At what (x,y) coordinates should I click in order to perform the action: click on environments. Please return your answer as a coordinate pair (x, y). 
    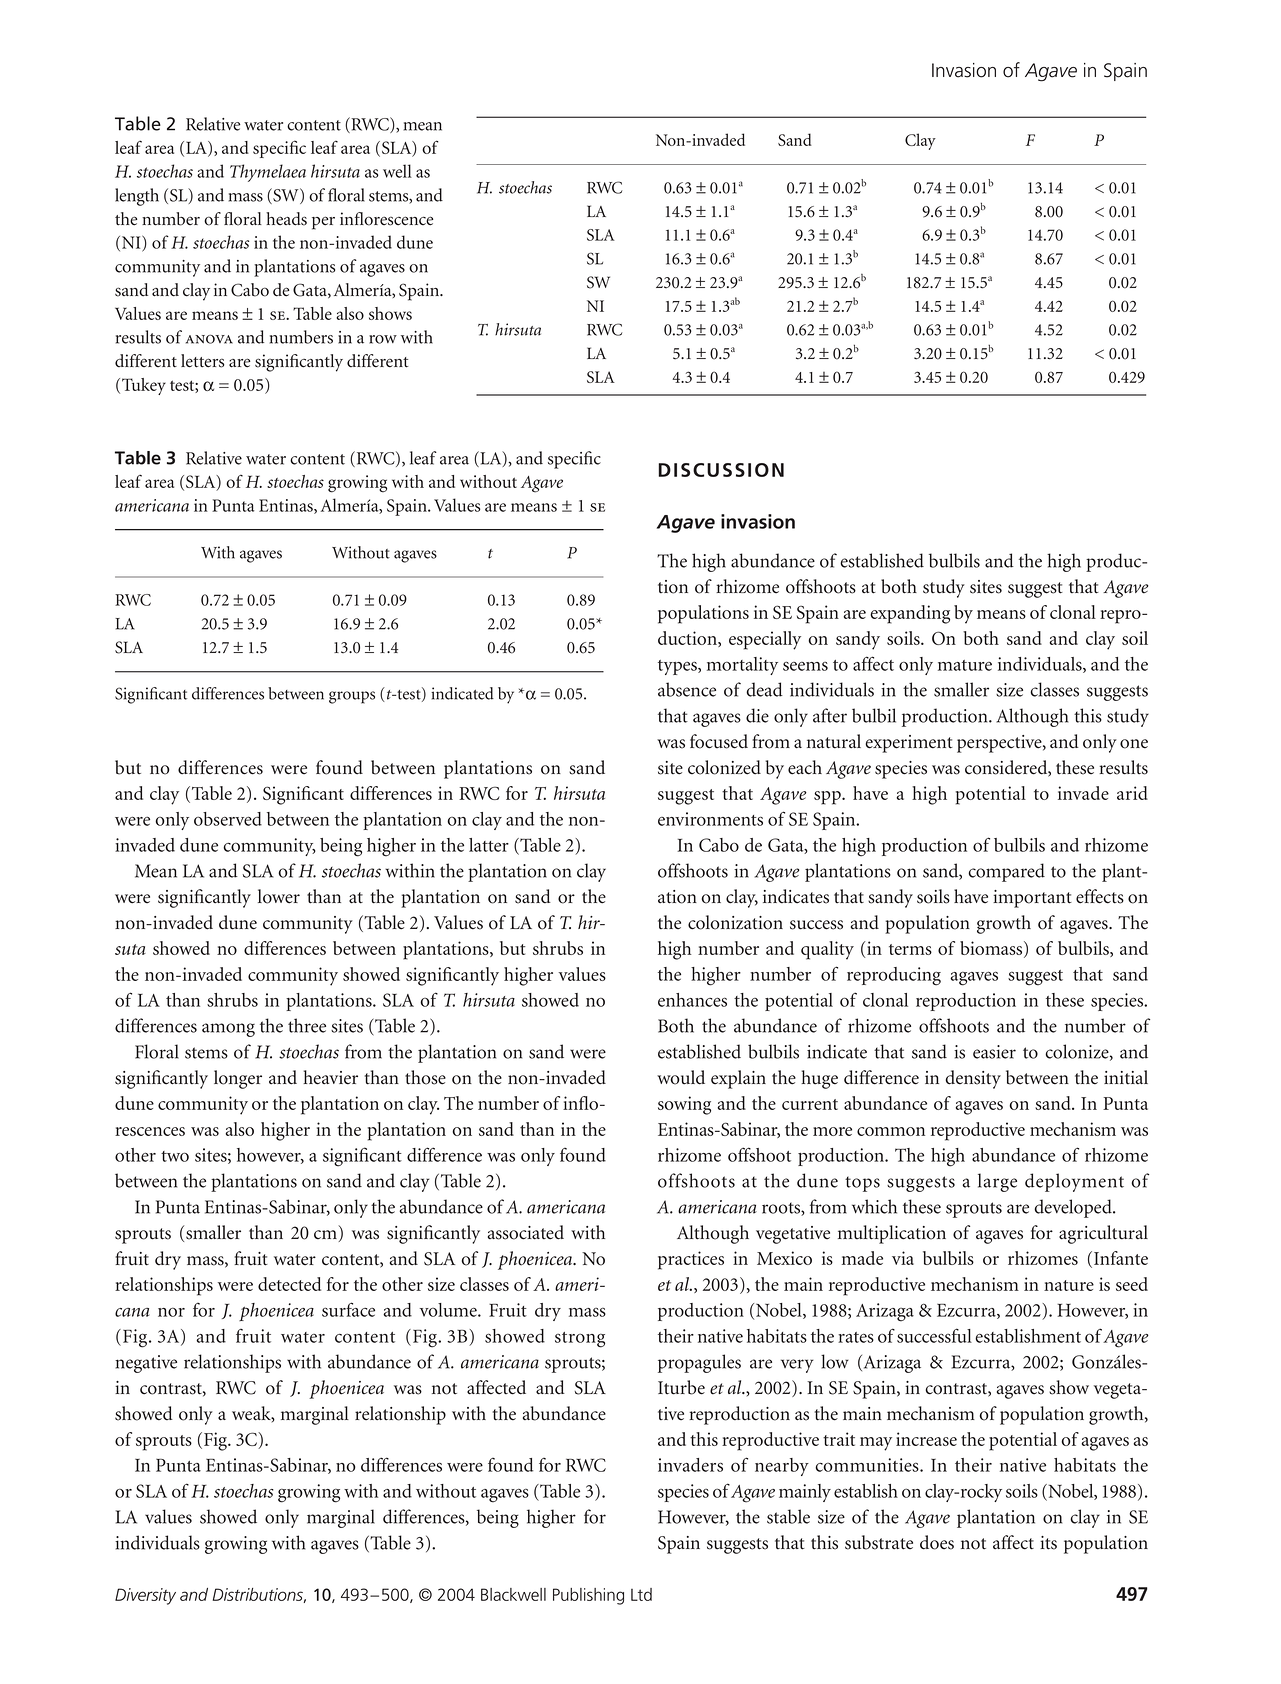
    Looking at the image, I should click on (710, 819).
